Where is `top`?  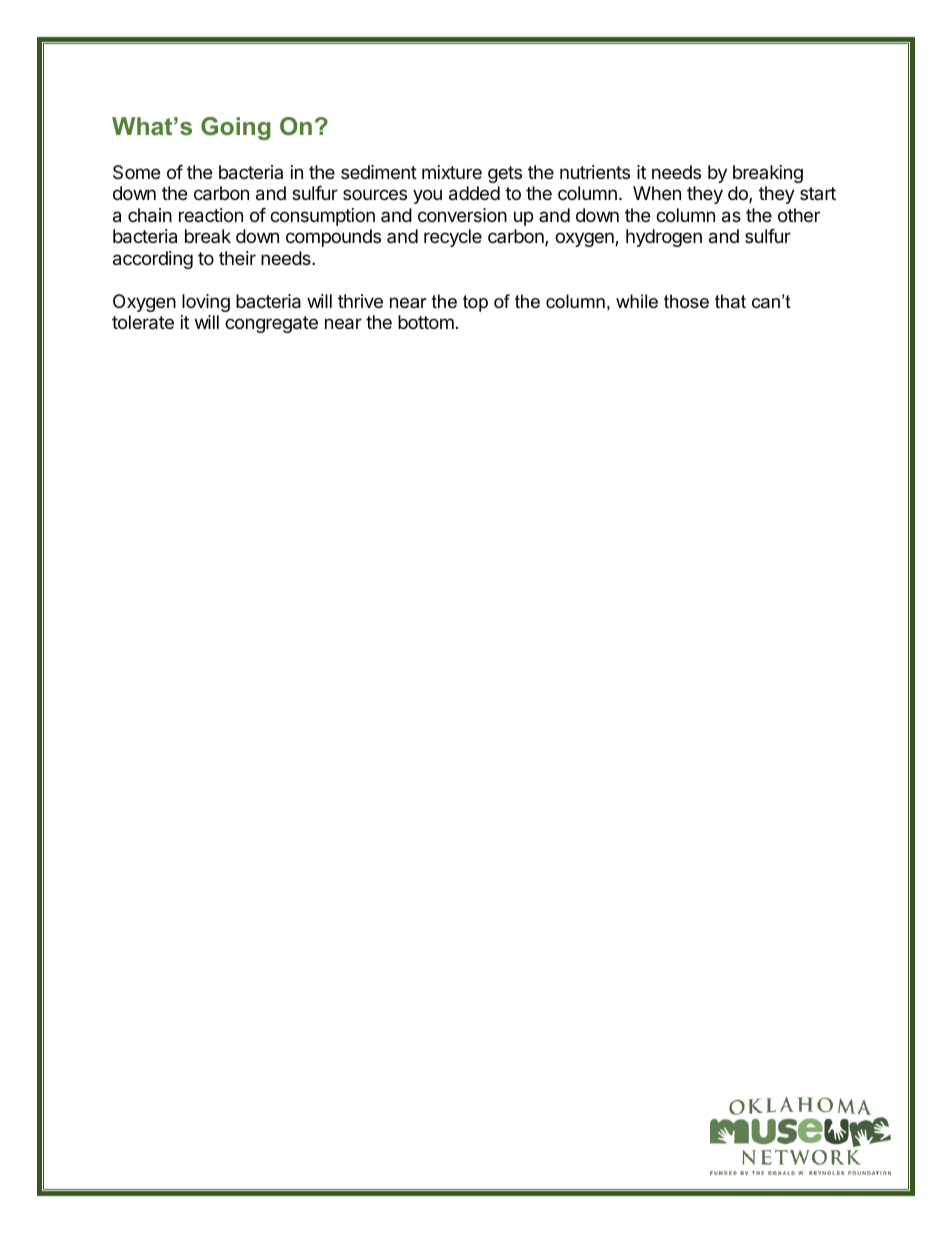 top is located at coordinates (475, 303).
